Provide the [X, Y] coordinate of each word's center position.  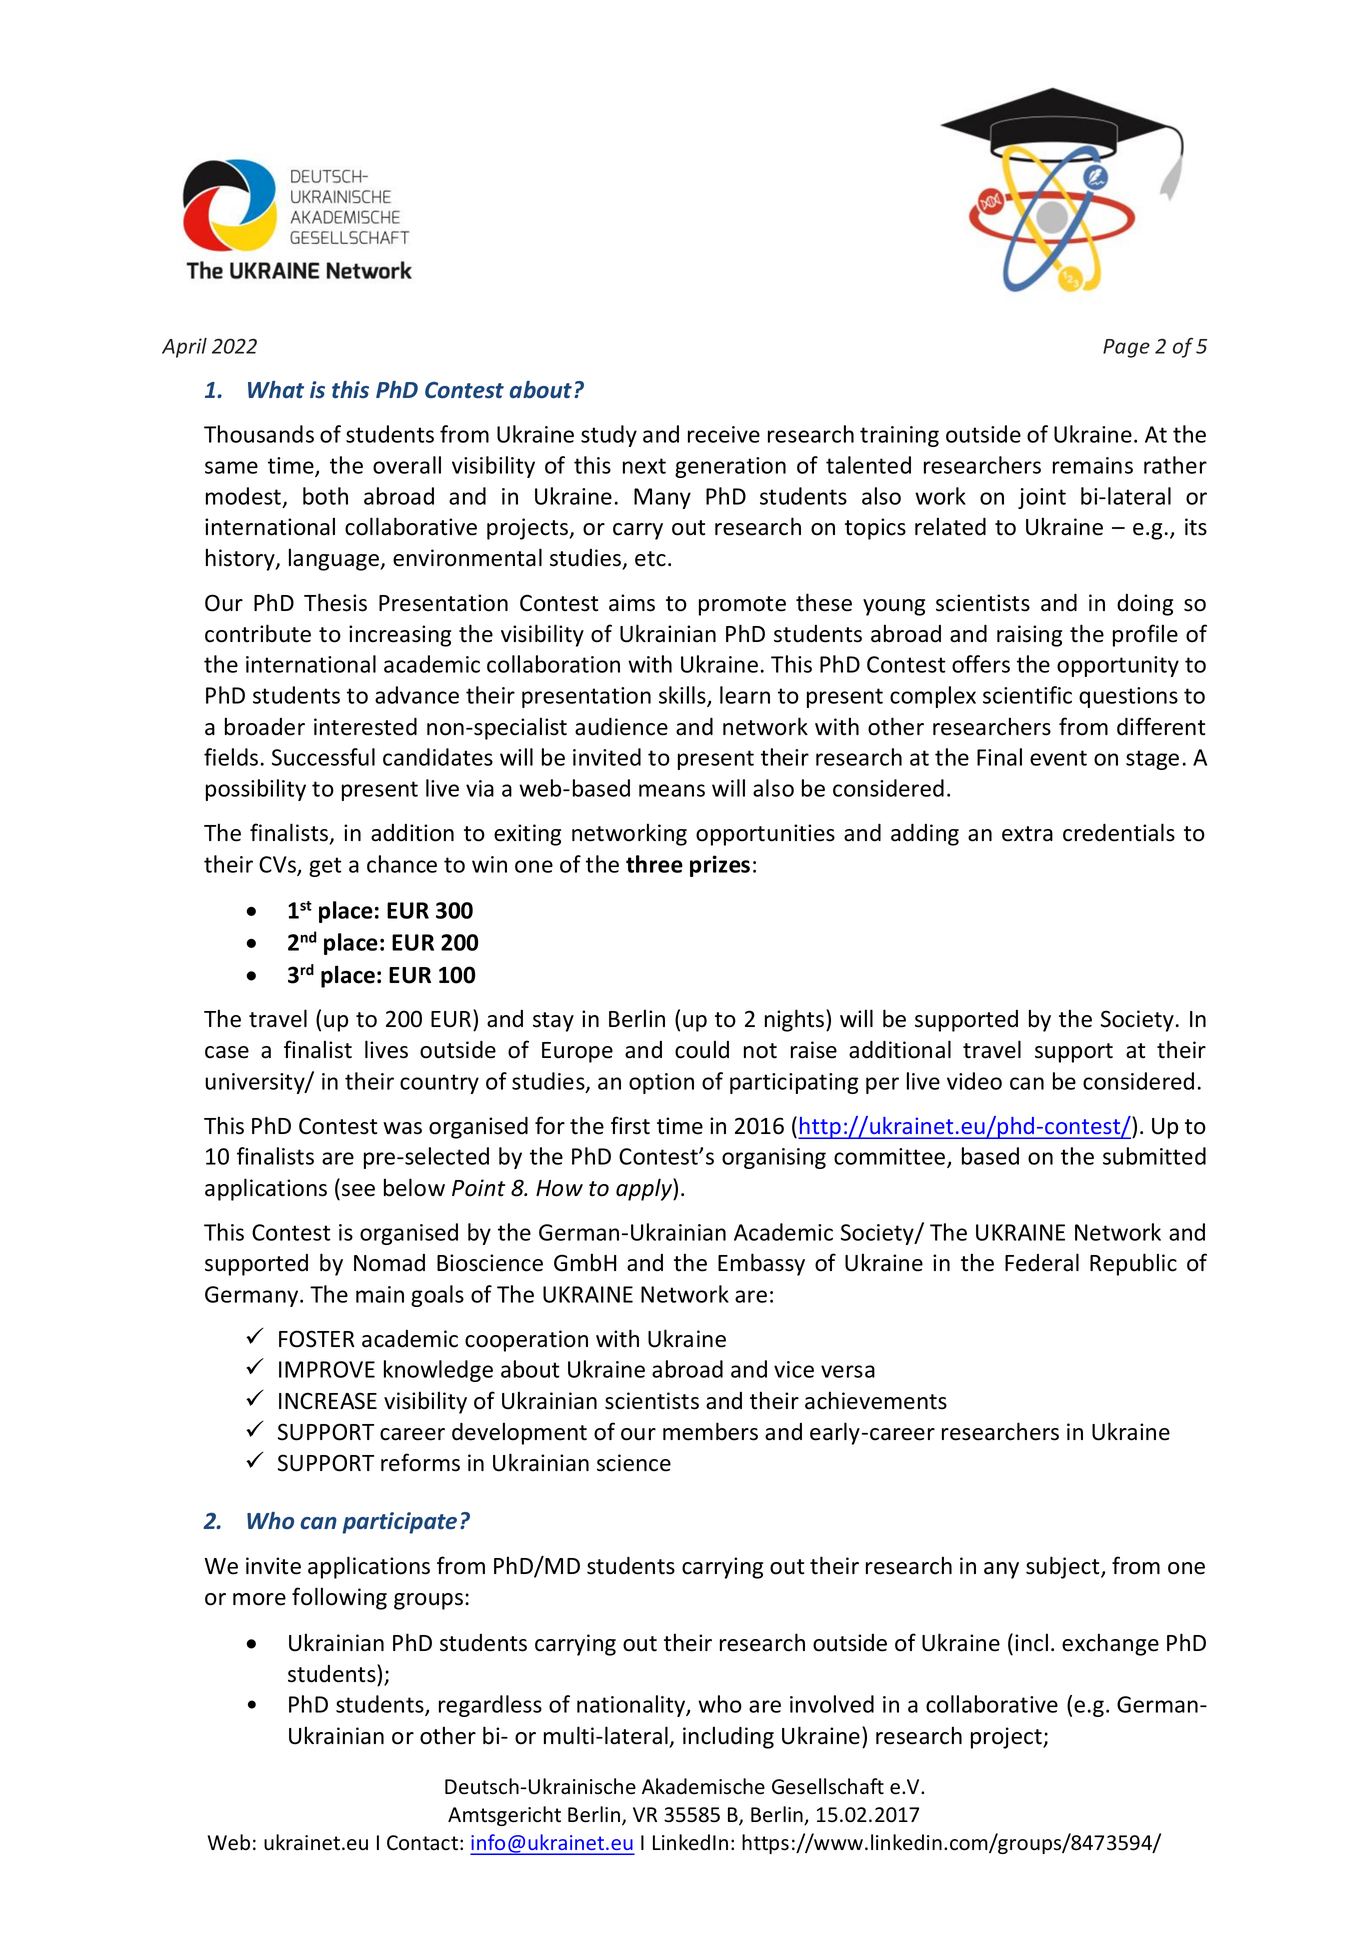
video [974, 1081]
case [227, 1052]
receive [724, 434]
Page [1126, 348]
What [276, 390]
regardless [490, 1706]
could [702, 1049]
